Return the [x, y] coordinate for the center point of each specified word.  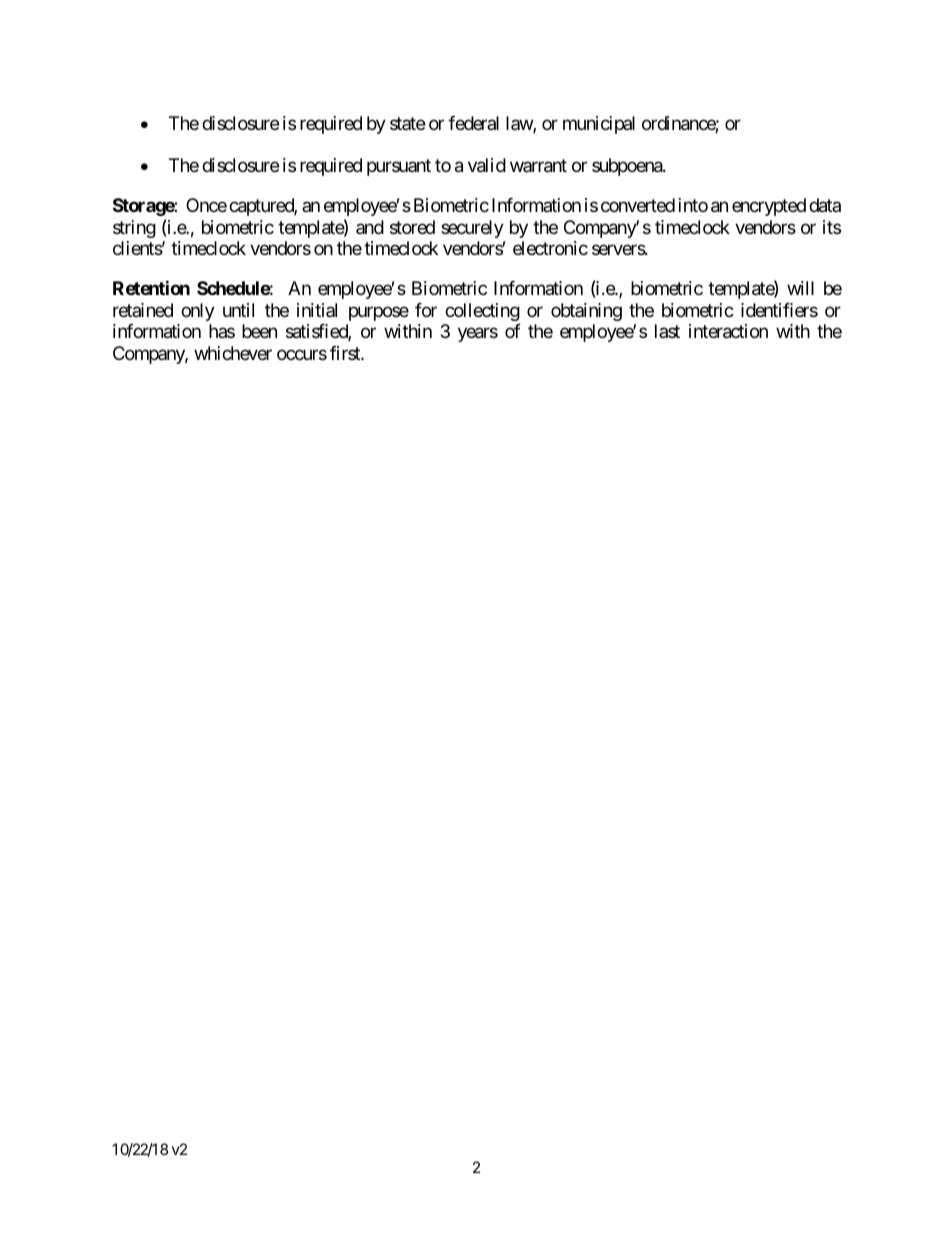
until [238, 310]
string [134, 229]
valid [487, 165]
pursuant [399, 167]
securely [472, 229]
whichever [233, 353]
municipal [599, 125]
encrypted [769, 207]
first [346, 353]
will [800, 288]
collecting [482, 312]
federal [473, 123]
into [693, 205]
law [520, 124]
